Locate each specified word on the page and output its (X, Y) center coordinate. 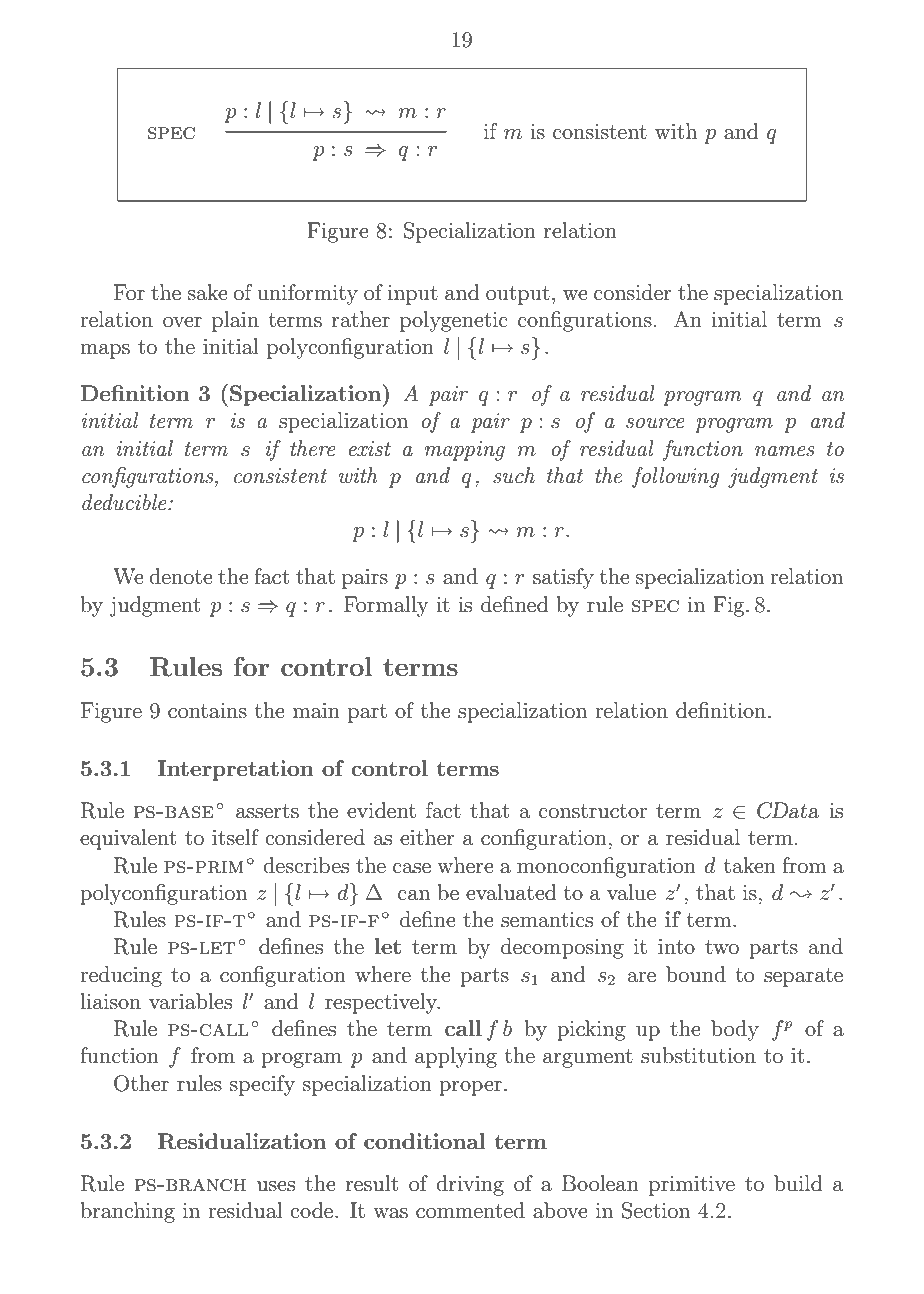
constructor (593, 811)
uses (276, 1186)
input (412, 295)
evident (381, 810)
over (182, 322)
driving (470, 1185)
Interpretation (236, 770)
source (655, 423)
